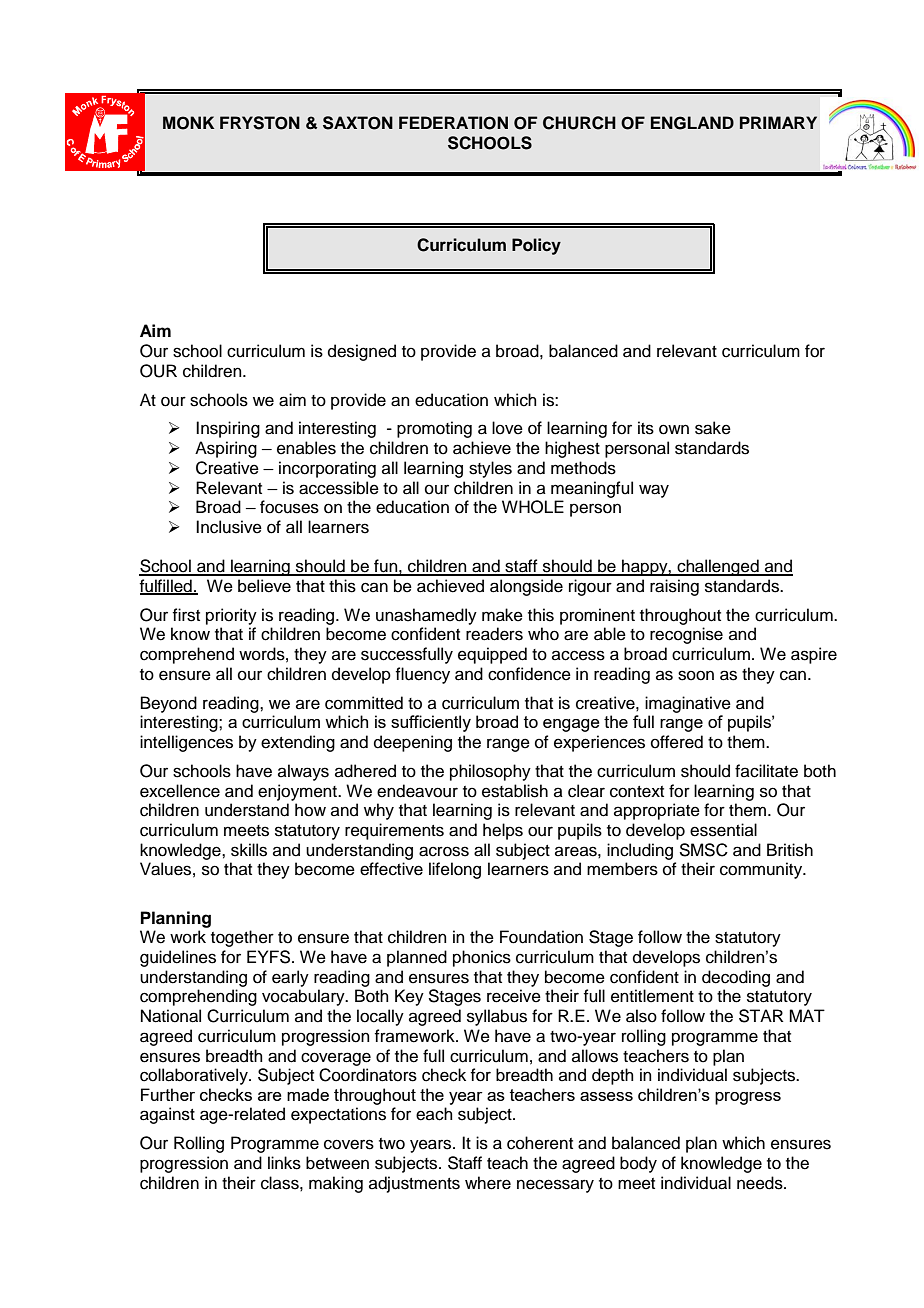 The image size is (924, 1308). I want to click on PRIMARY, so click(778, 122).
